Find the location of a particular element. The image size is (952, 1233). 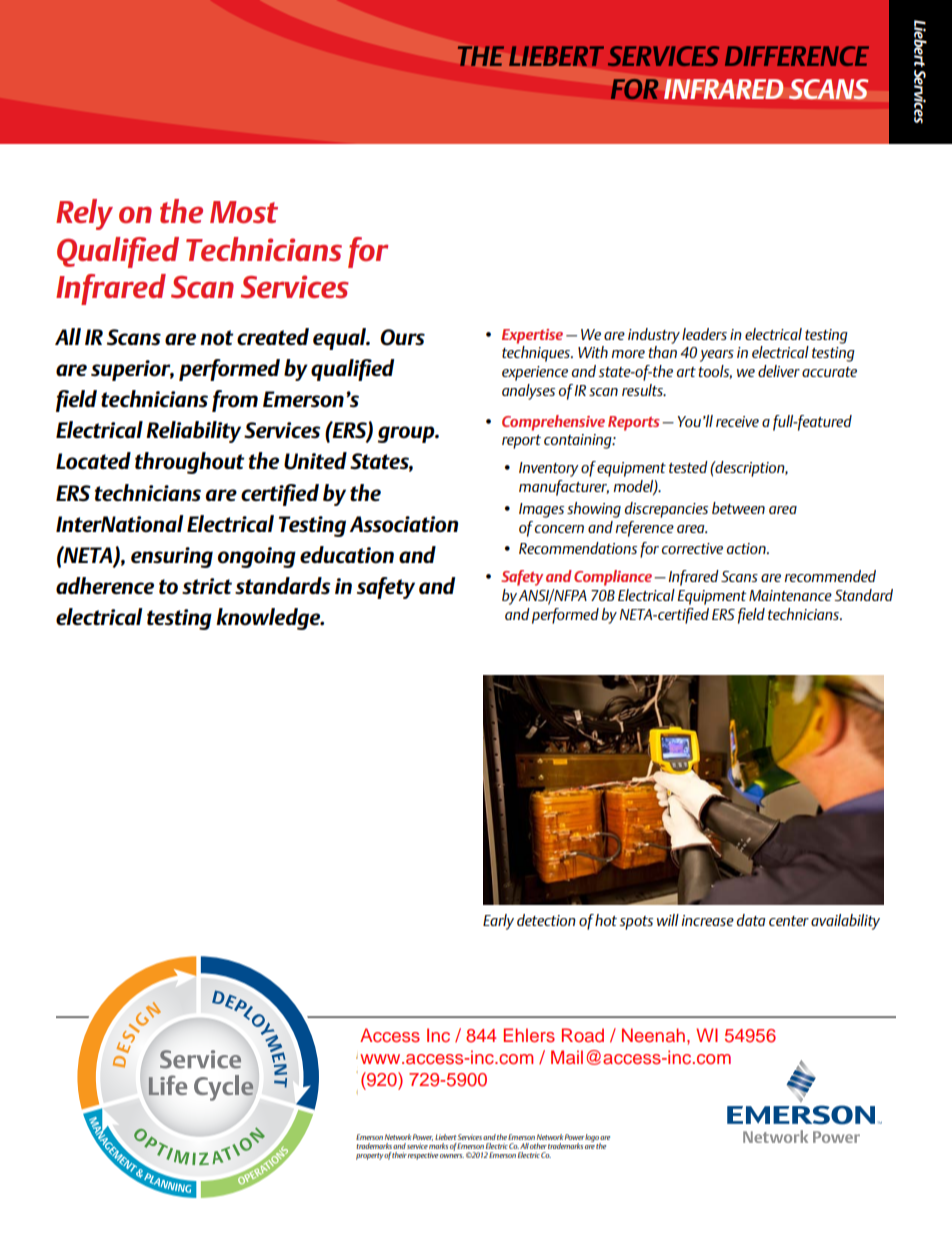

center is located at coordinates (789, 921).
